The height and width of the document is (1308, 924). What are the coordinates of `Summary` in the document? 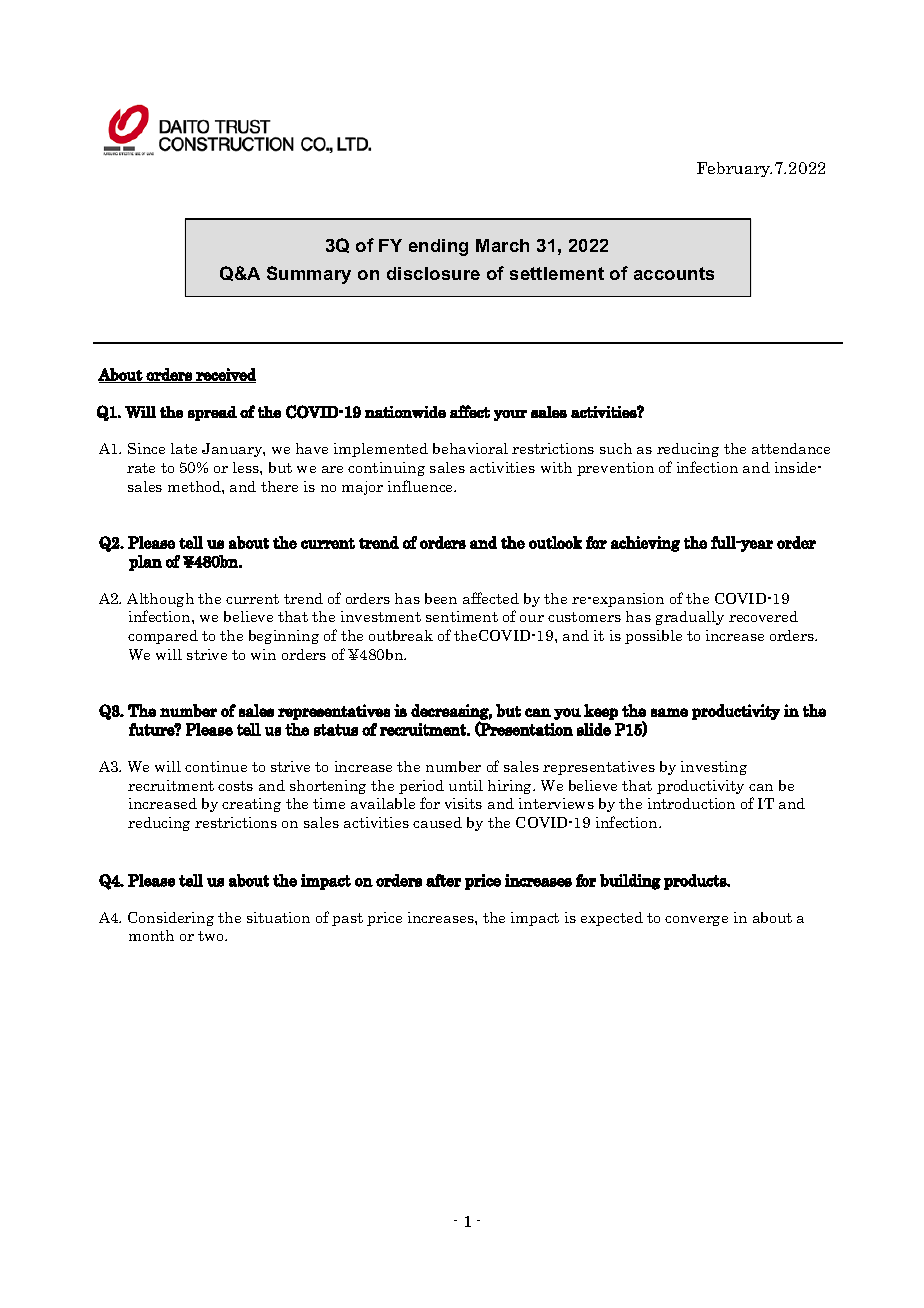 It's located at (309, 275).
